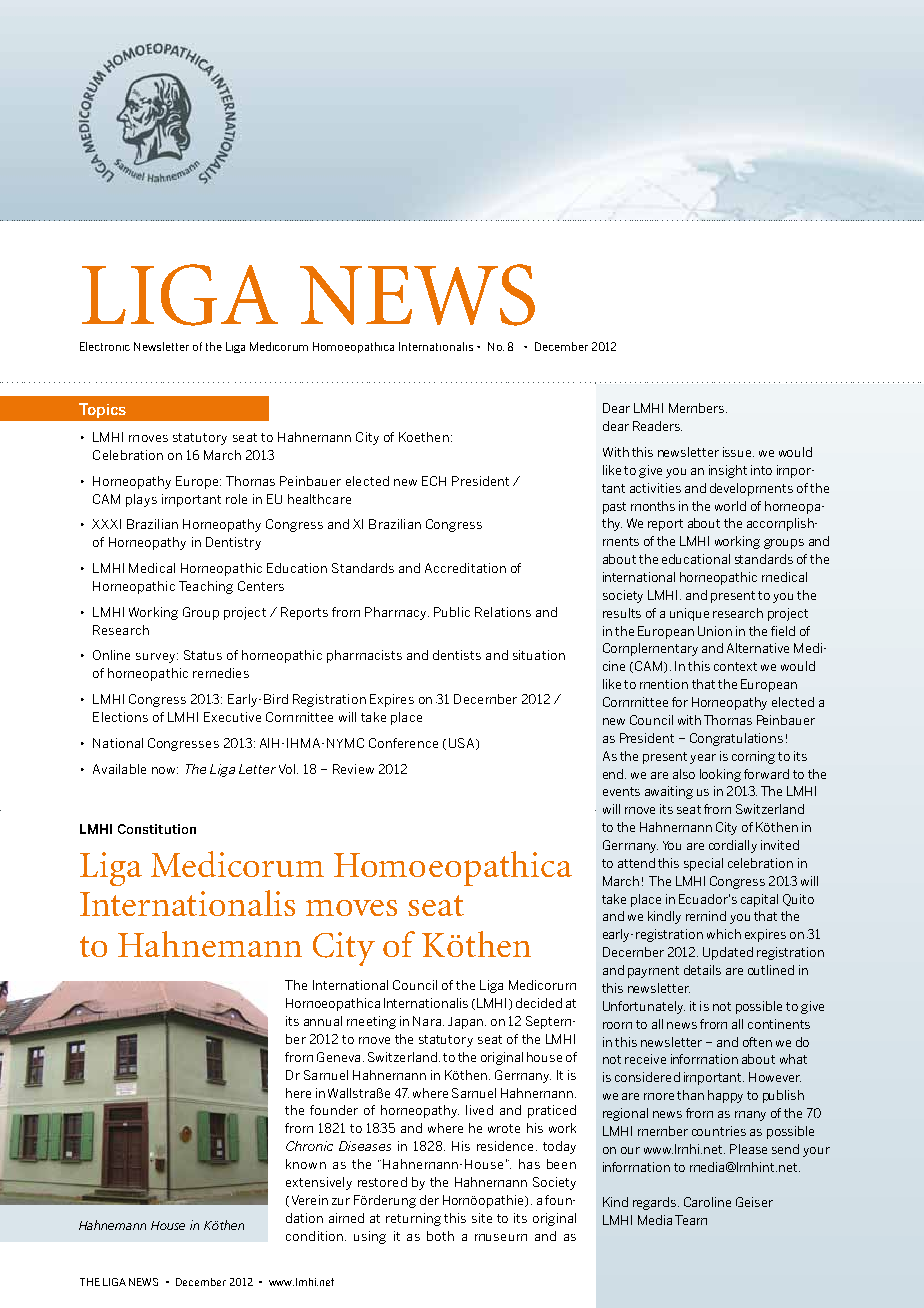 Image resolution: width=924 pixels, height=1308 pixels. What do you see at coordinates (482, 1218) in the screenshot?
I see `site` at bounding box center [482, 1218].
